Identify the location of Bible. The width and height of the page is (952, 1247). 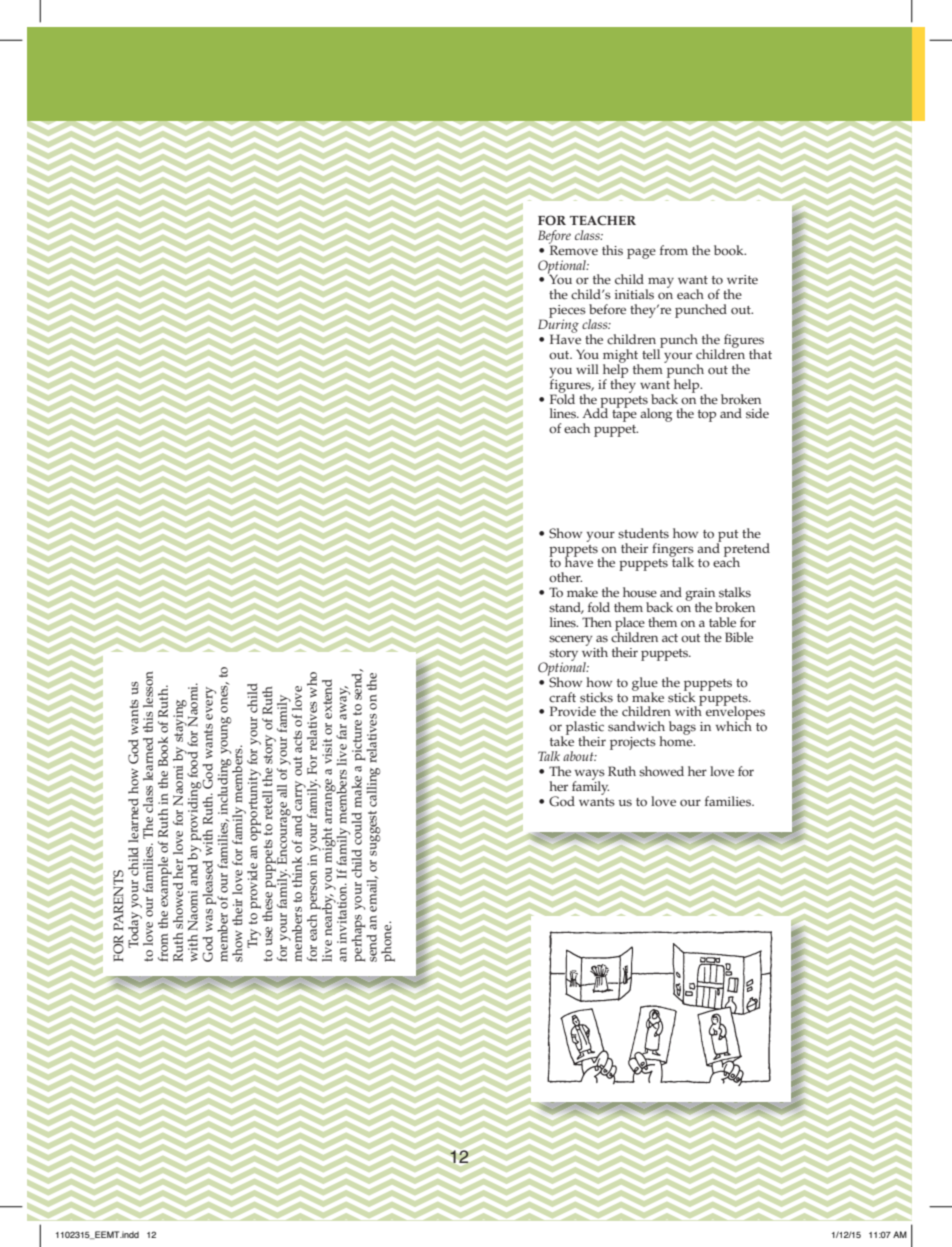
(739, 637).
